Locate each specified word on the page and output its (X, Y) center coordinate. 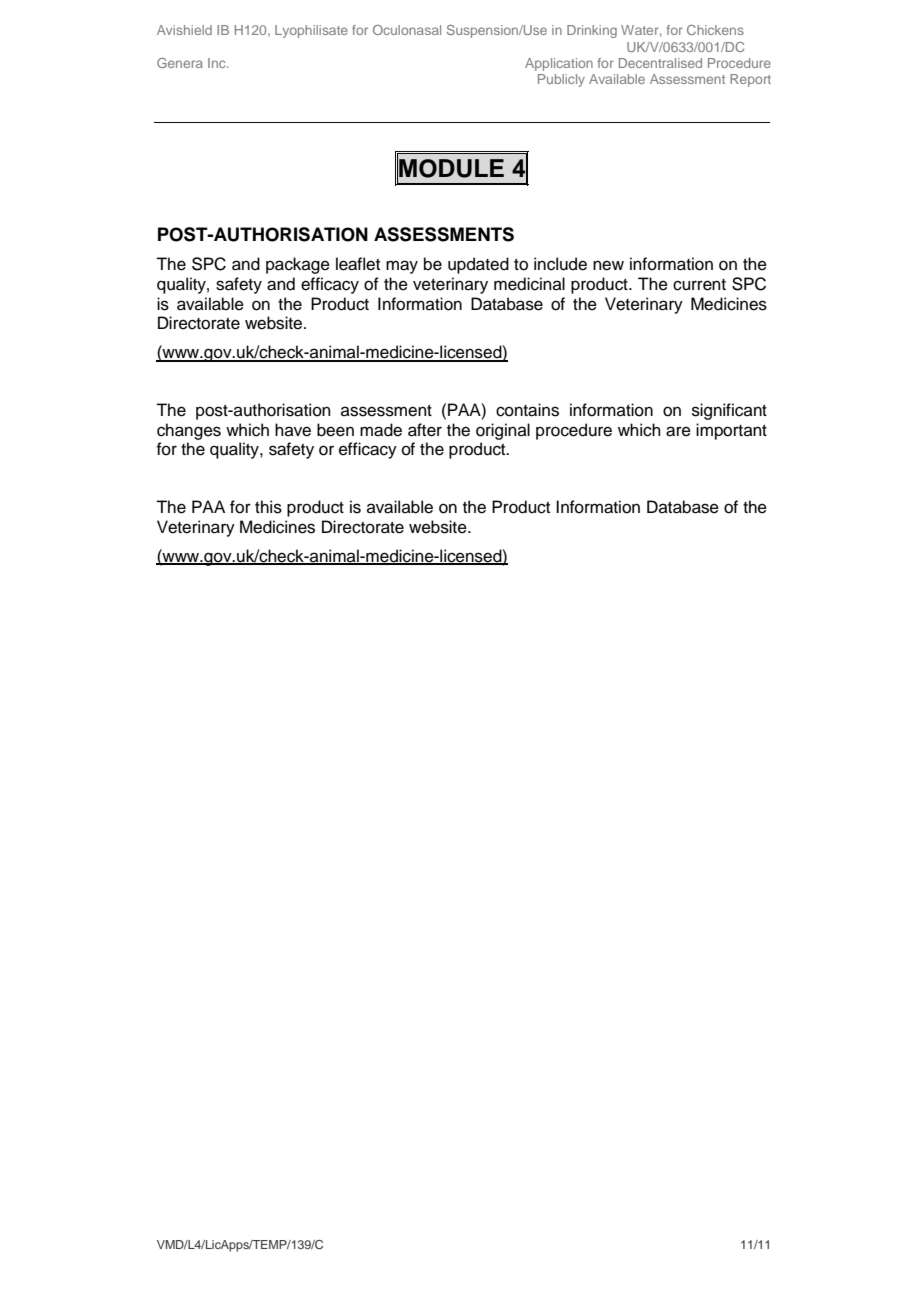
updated (478, 265)
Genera (180, 63)
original (503, 431)
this (268, 507)
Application (559, 64)
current (699, 285)
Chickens (715, 30)
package (298, 265)
